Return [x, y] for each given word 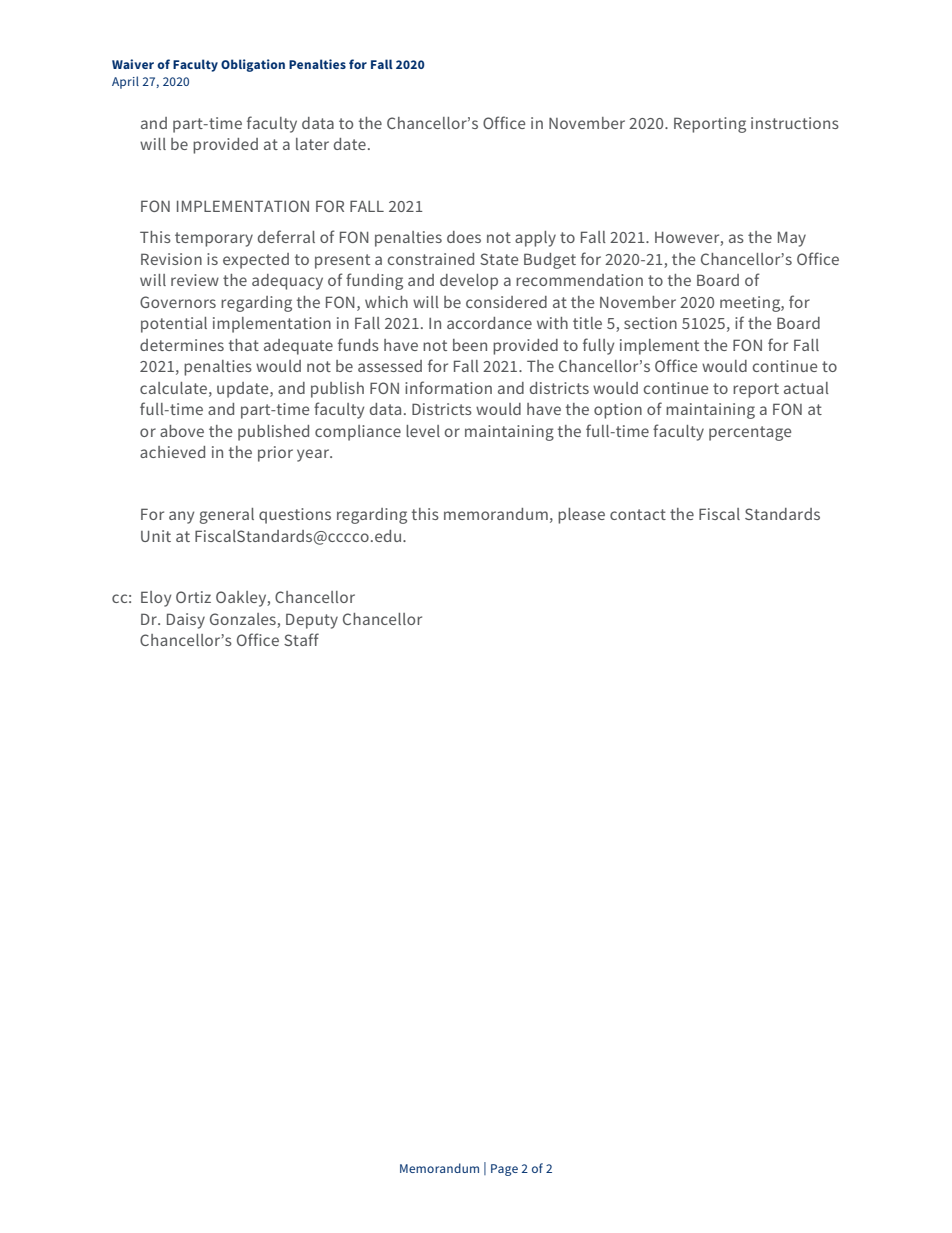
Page [504, 1170]
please [581, 516]
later [312, 144]
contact [638, 514]
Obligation [253, 65]
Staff [301, 639]
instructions [795, 123]
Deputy [312, 621]
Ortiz [193, 597]
